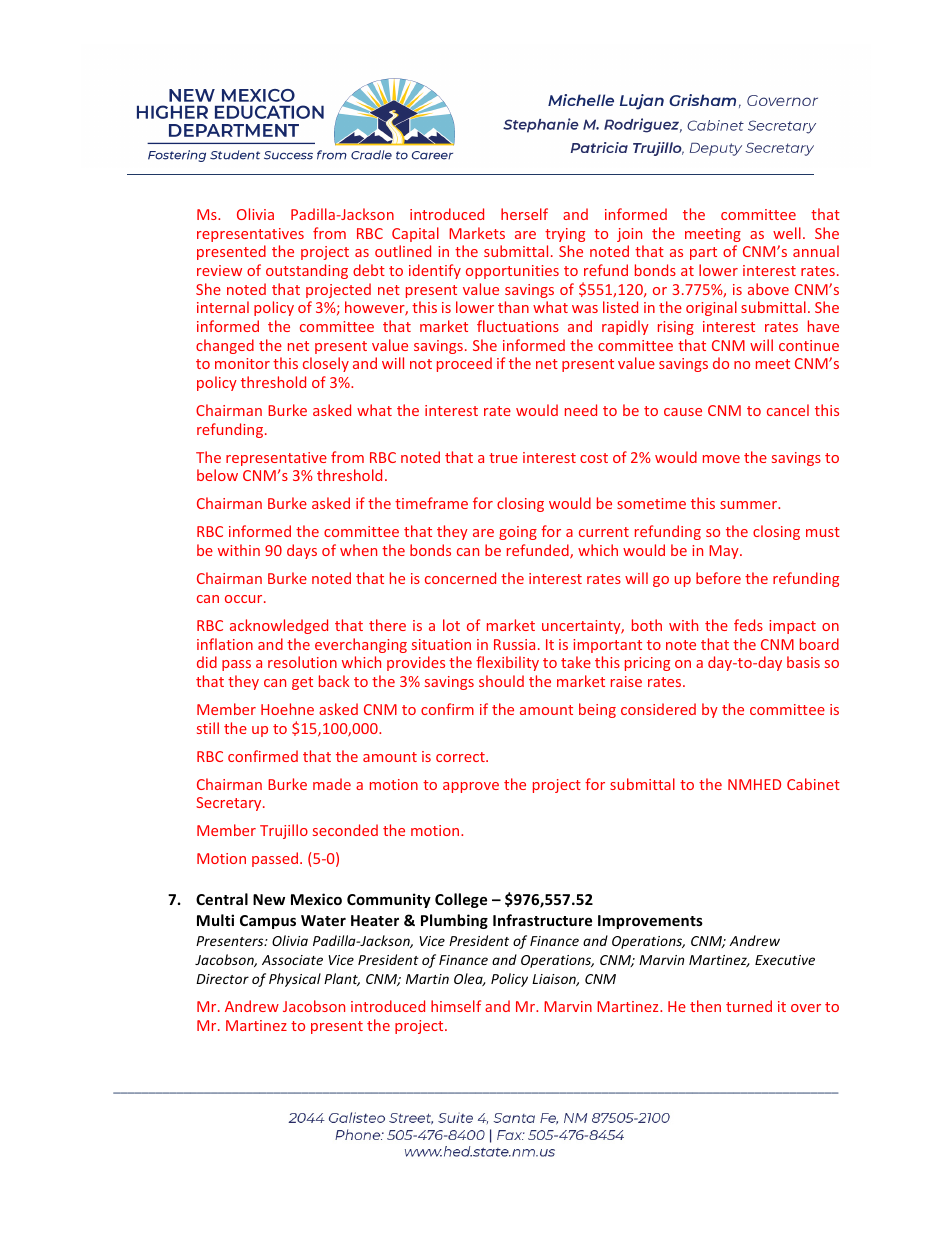 This image has height=1233, width=952. Describe the element at coordinates (217, 475) in the image. I see `below` at that location.
